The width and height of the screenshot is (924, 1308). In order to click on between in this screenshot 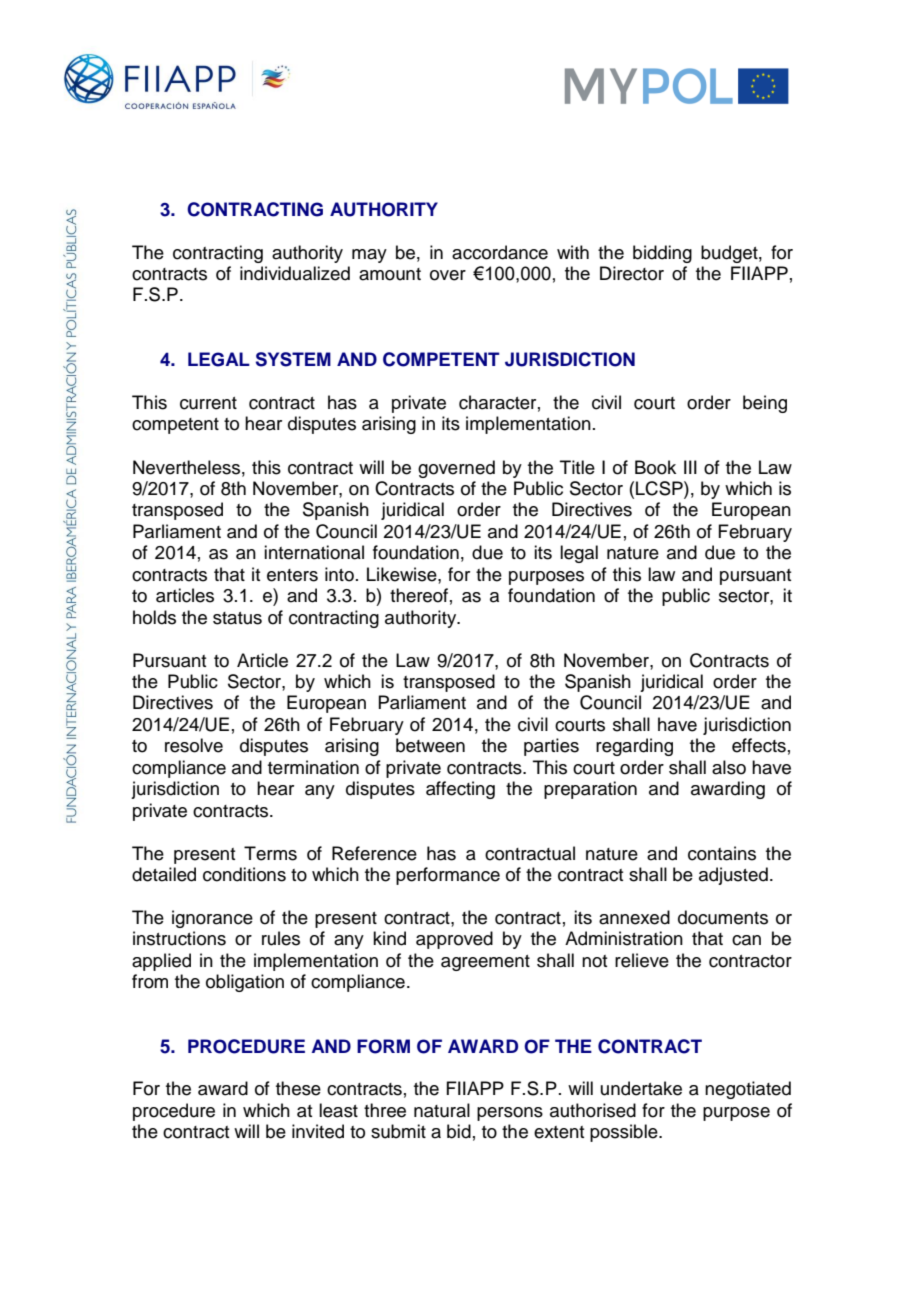, I will do `click(430, 745)`.
